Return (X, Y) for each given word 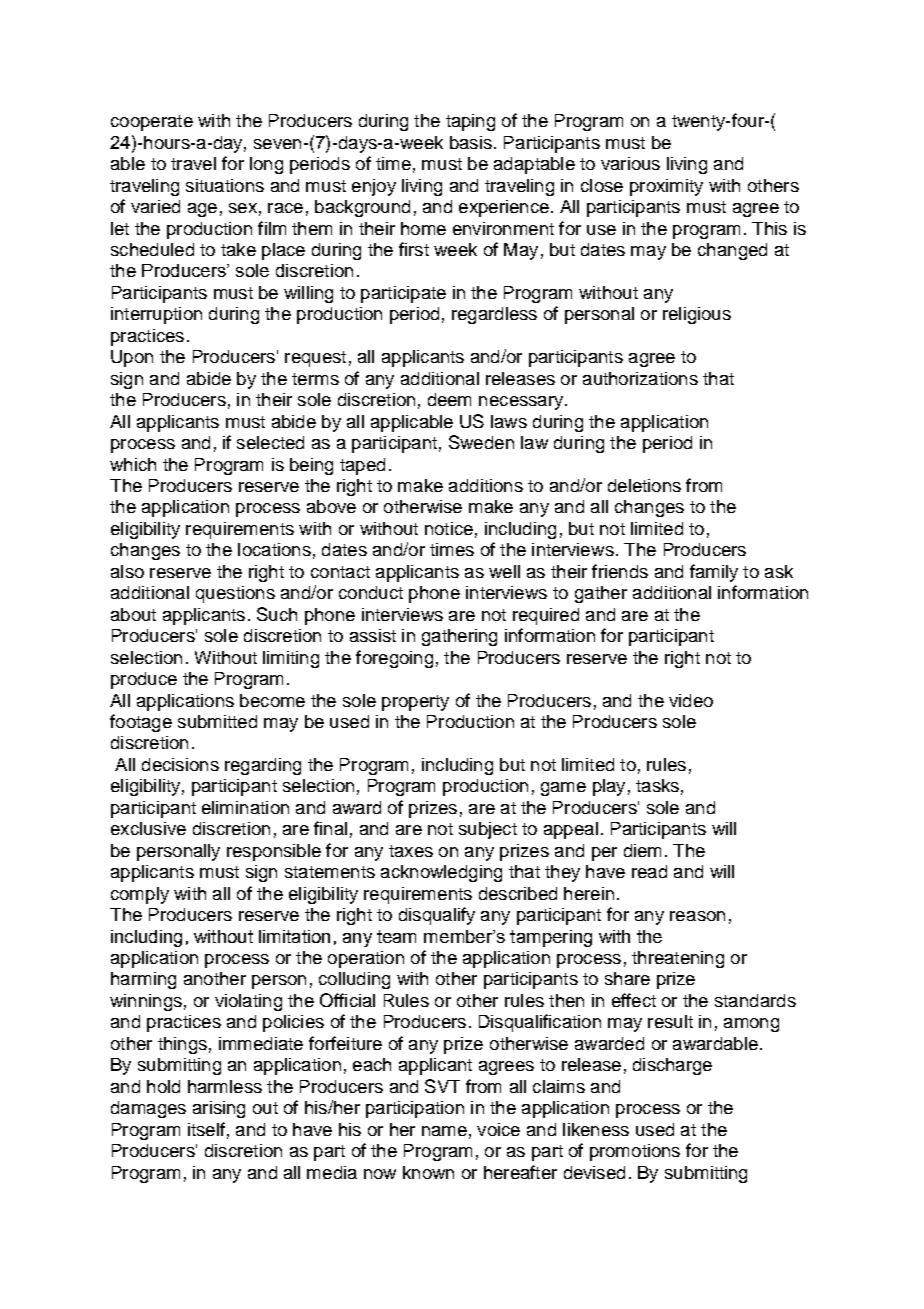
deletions (644, 485)
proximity (666, 187)
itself (206, 1129)
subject (488, 830)
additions (486, 485)
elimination (245, 807)
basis (471, 142)
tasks (657, 785)
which (133, 464)
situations (225, 185)
